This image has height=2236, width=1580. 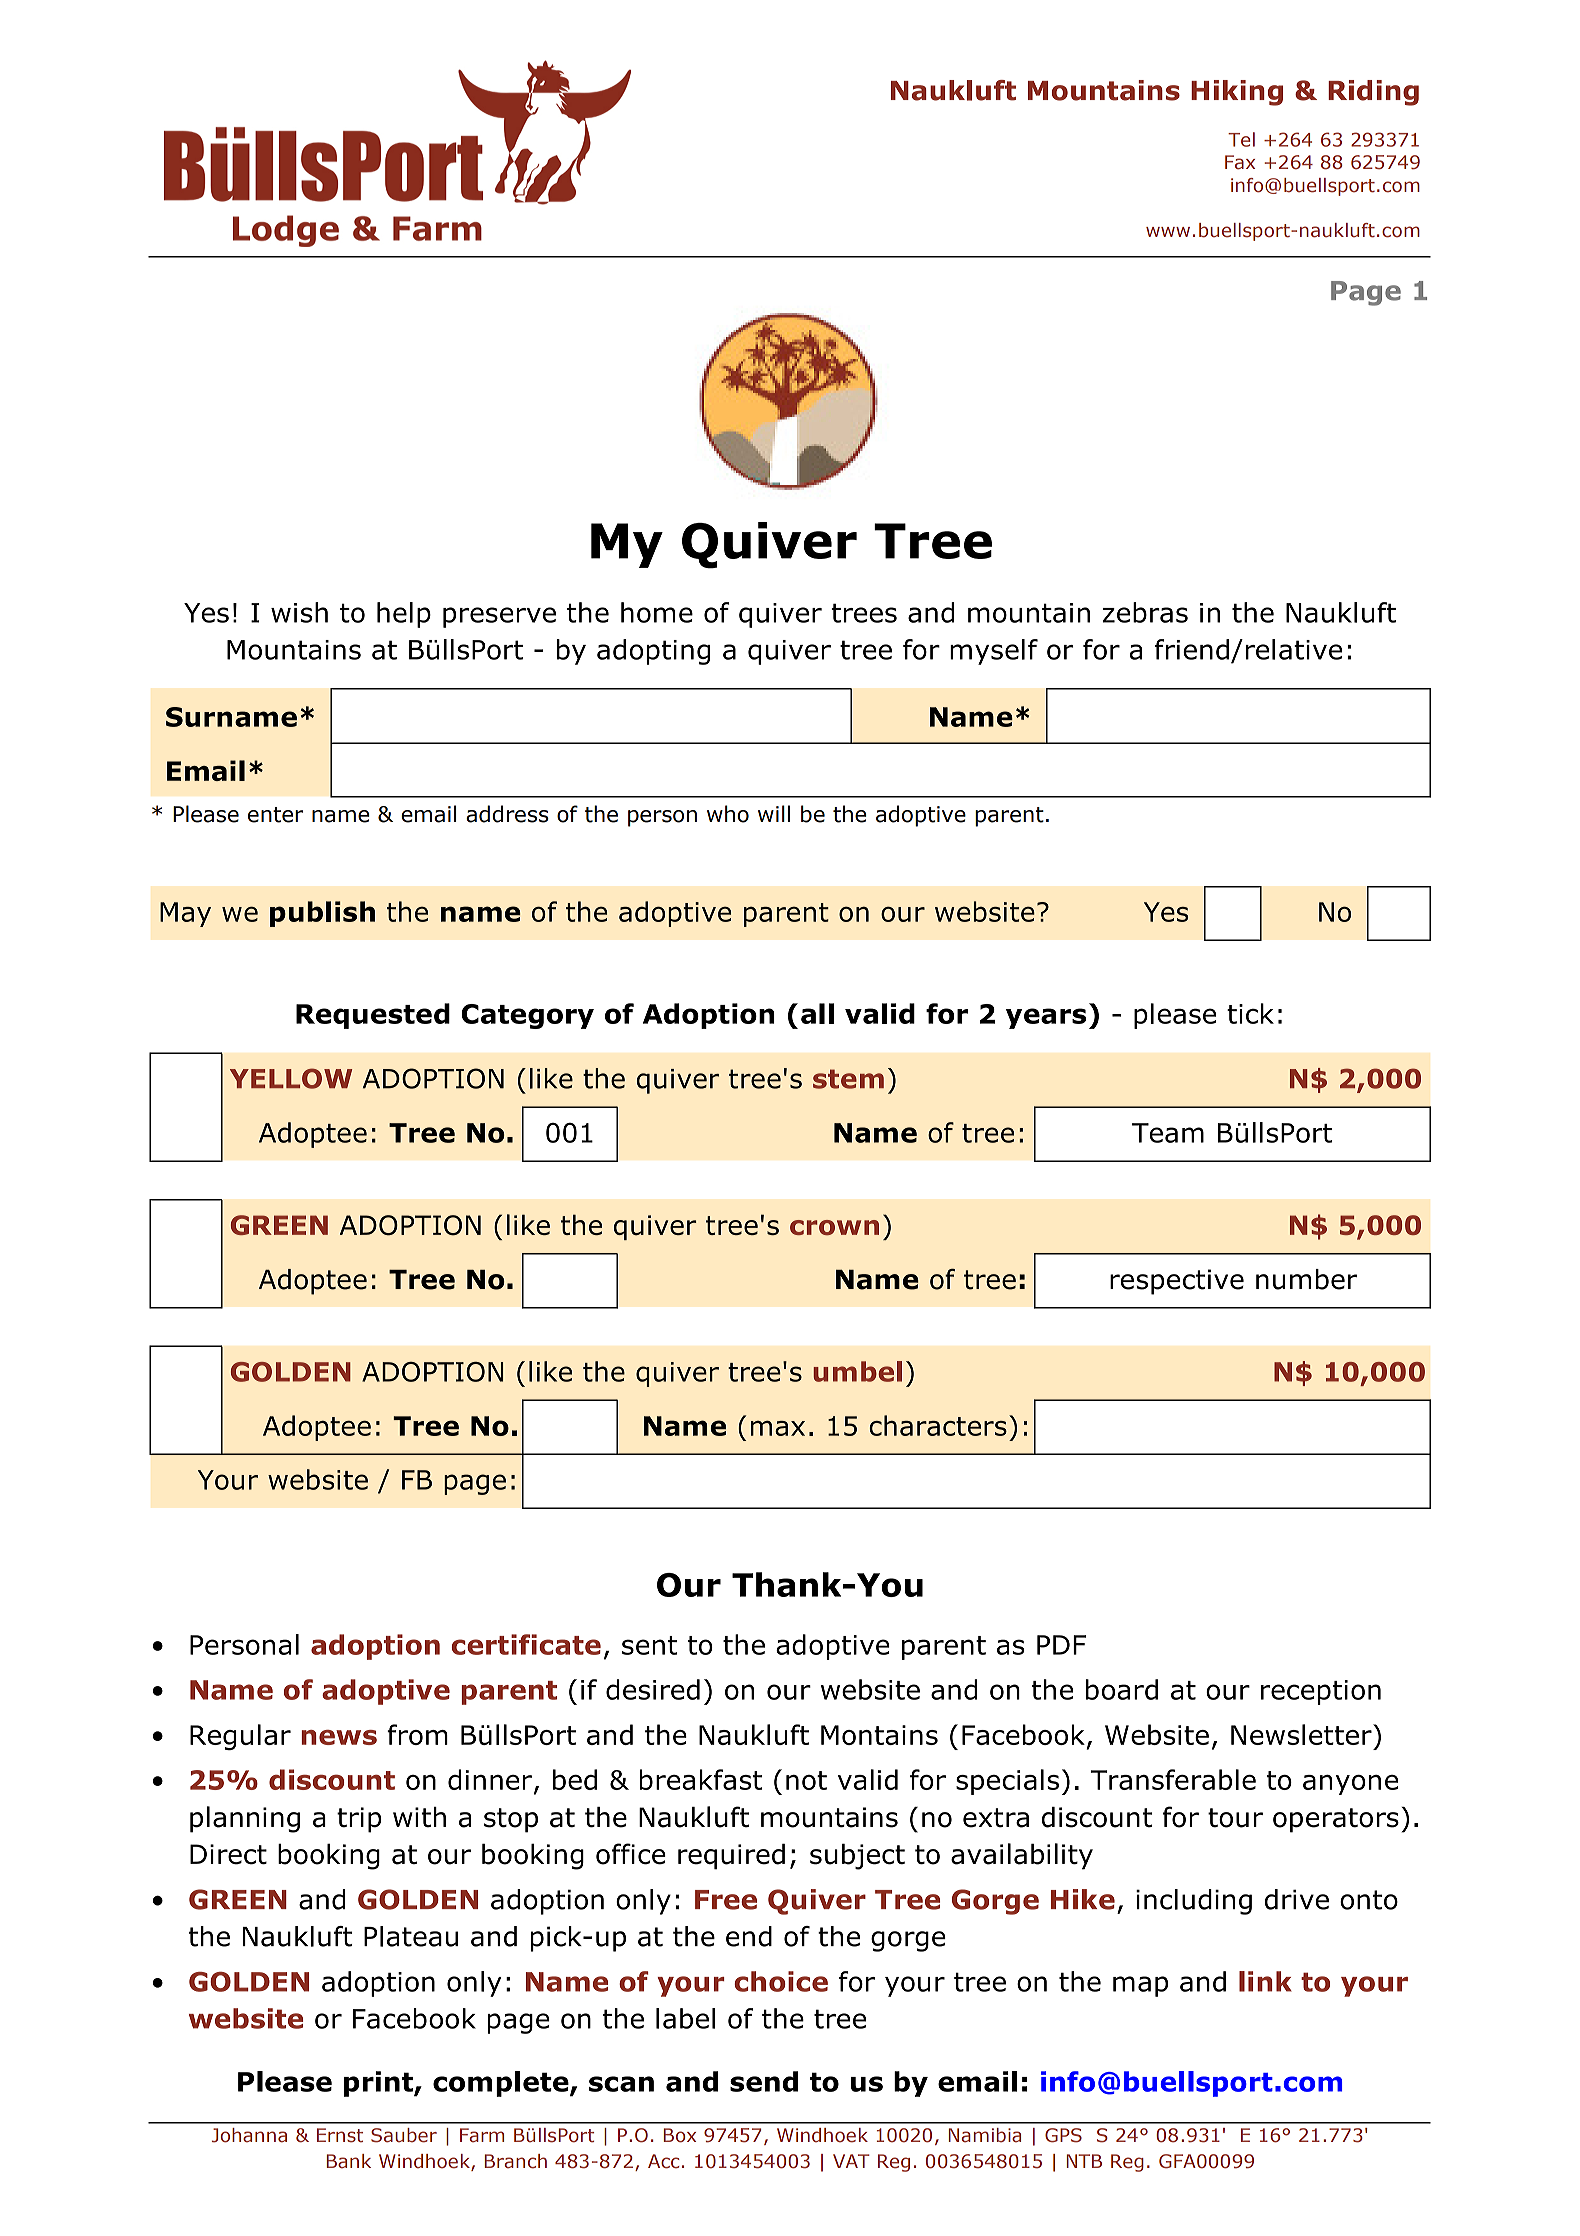 What do you see at coordinates (299, 612) in the image?
I see `wish` at bounding box center [299, 612].
